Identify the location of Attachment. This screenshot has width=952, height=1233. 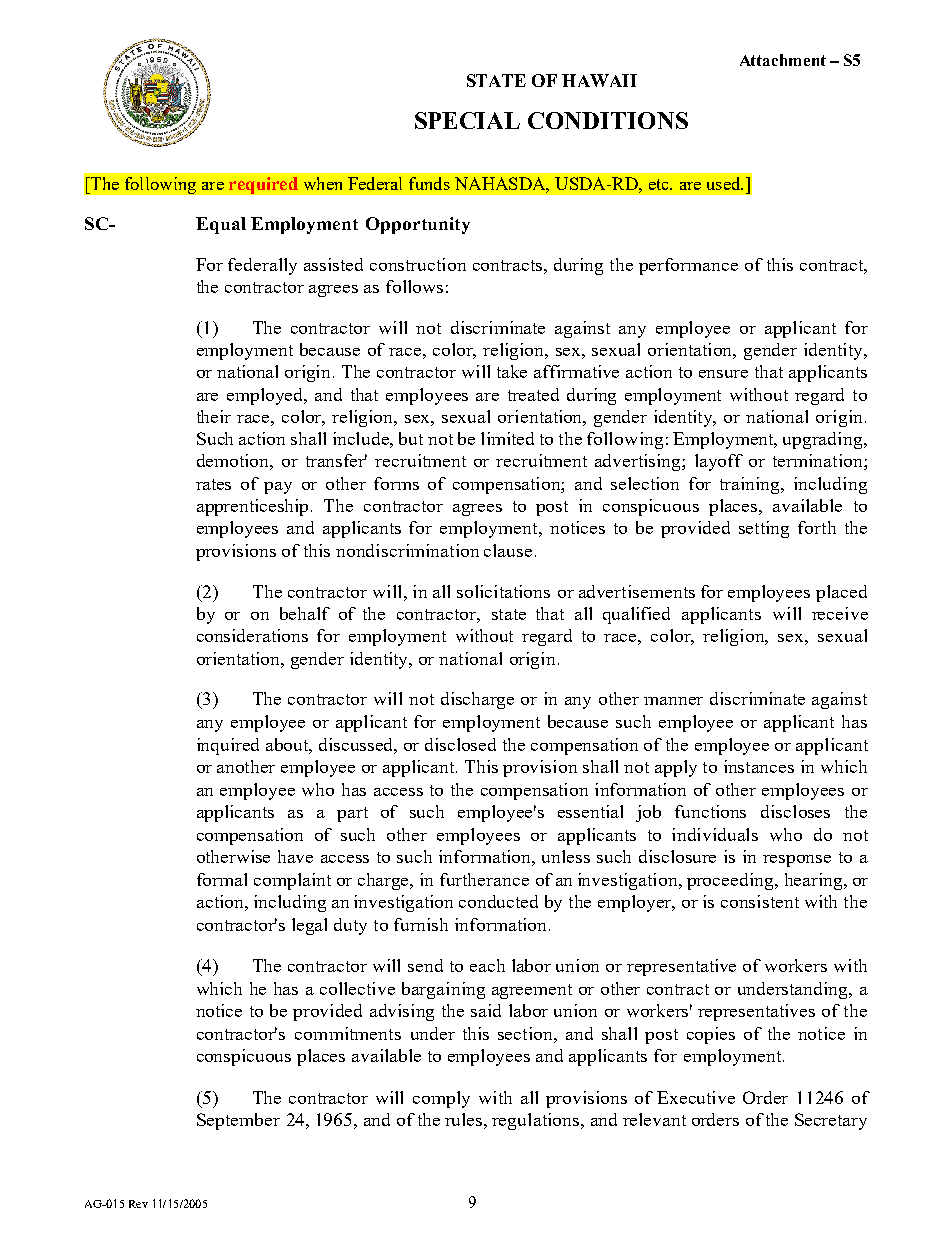
(783, 60).
